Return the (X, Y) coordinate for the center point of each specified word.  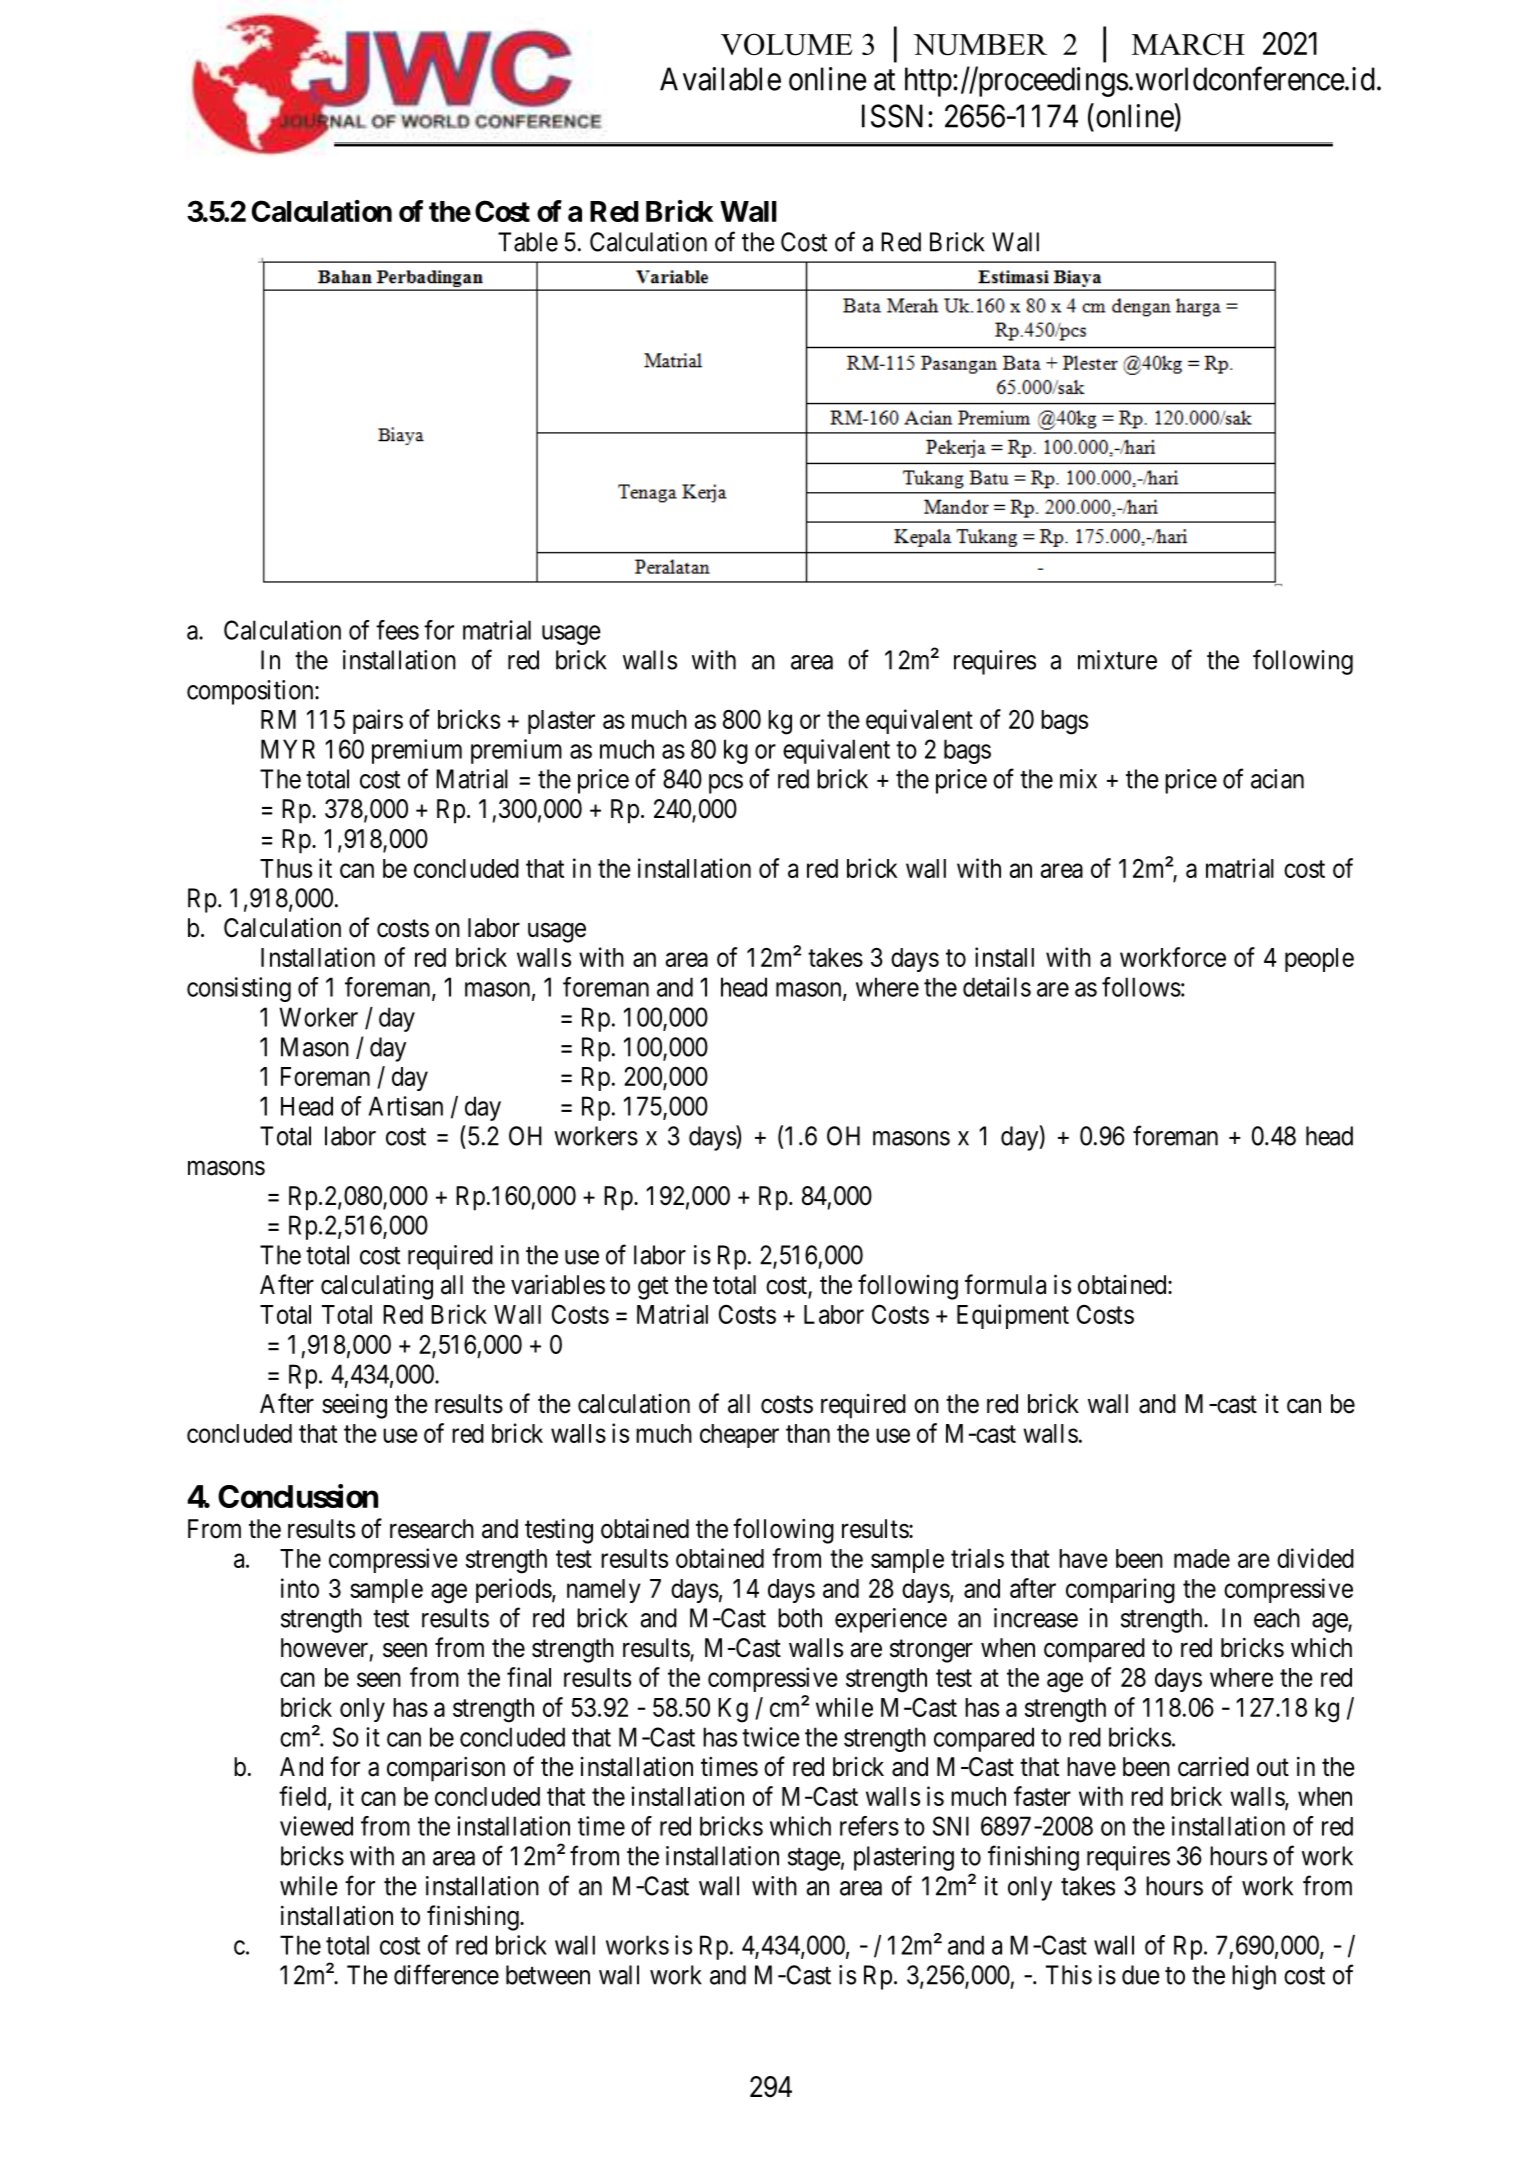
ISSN (892, 116)
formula (1005, 1284)
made (1202, 1558)
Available (720, 79)
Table (528, 242)
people (1319, 960)
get (653, 1288)
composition (251, 692)
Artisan (406, 1106)
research (432, 1529)
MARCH (1188, 44)
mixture (1117, 660)
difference (446, 1974)
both (800, 1618)
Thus (286, 868)
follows (1141, 987)
